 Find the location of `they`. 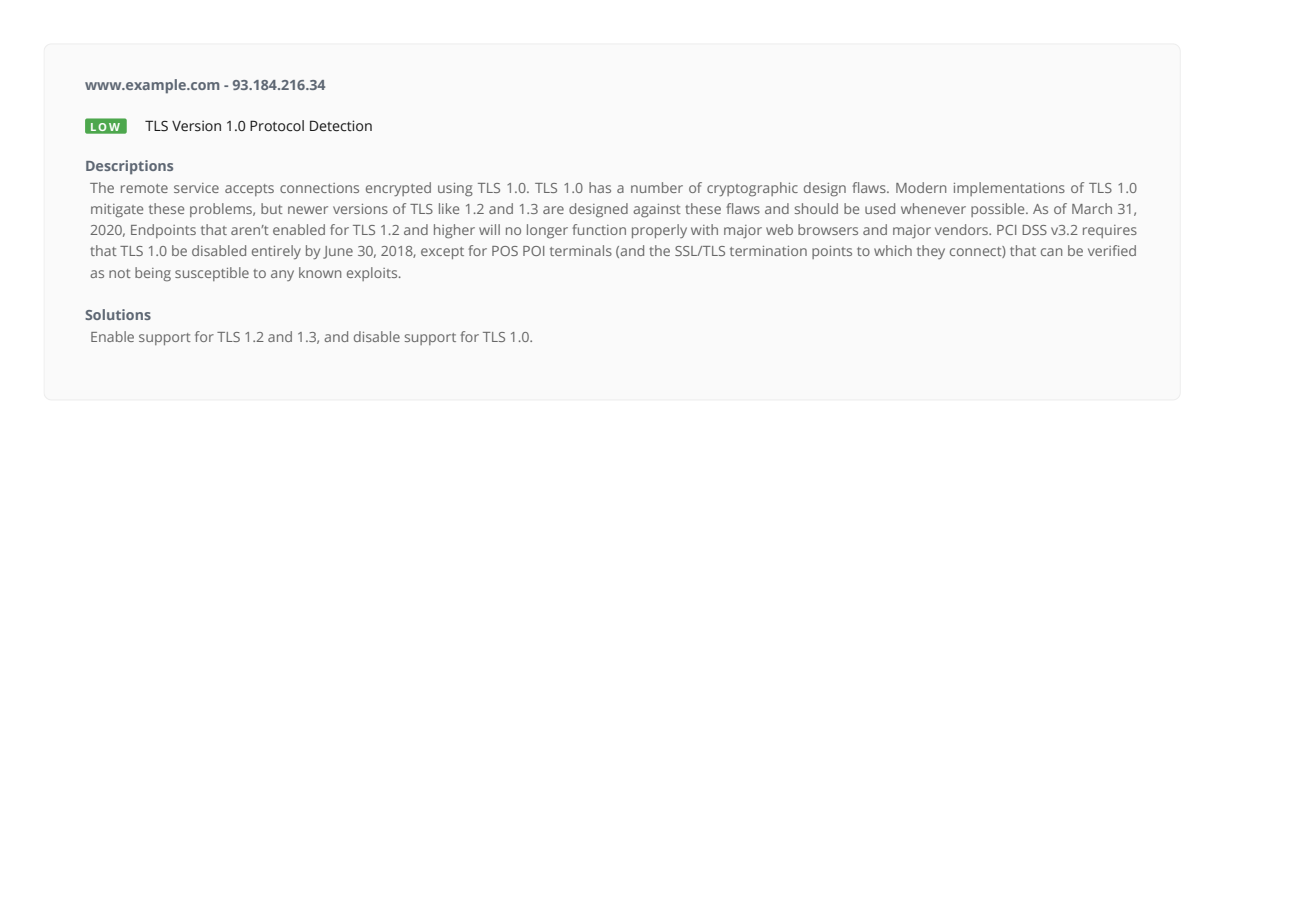

they is located at coordinates (931, 252).
